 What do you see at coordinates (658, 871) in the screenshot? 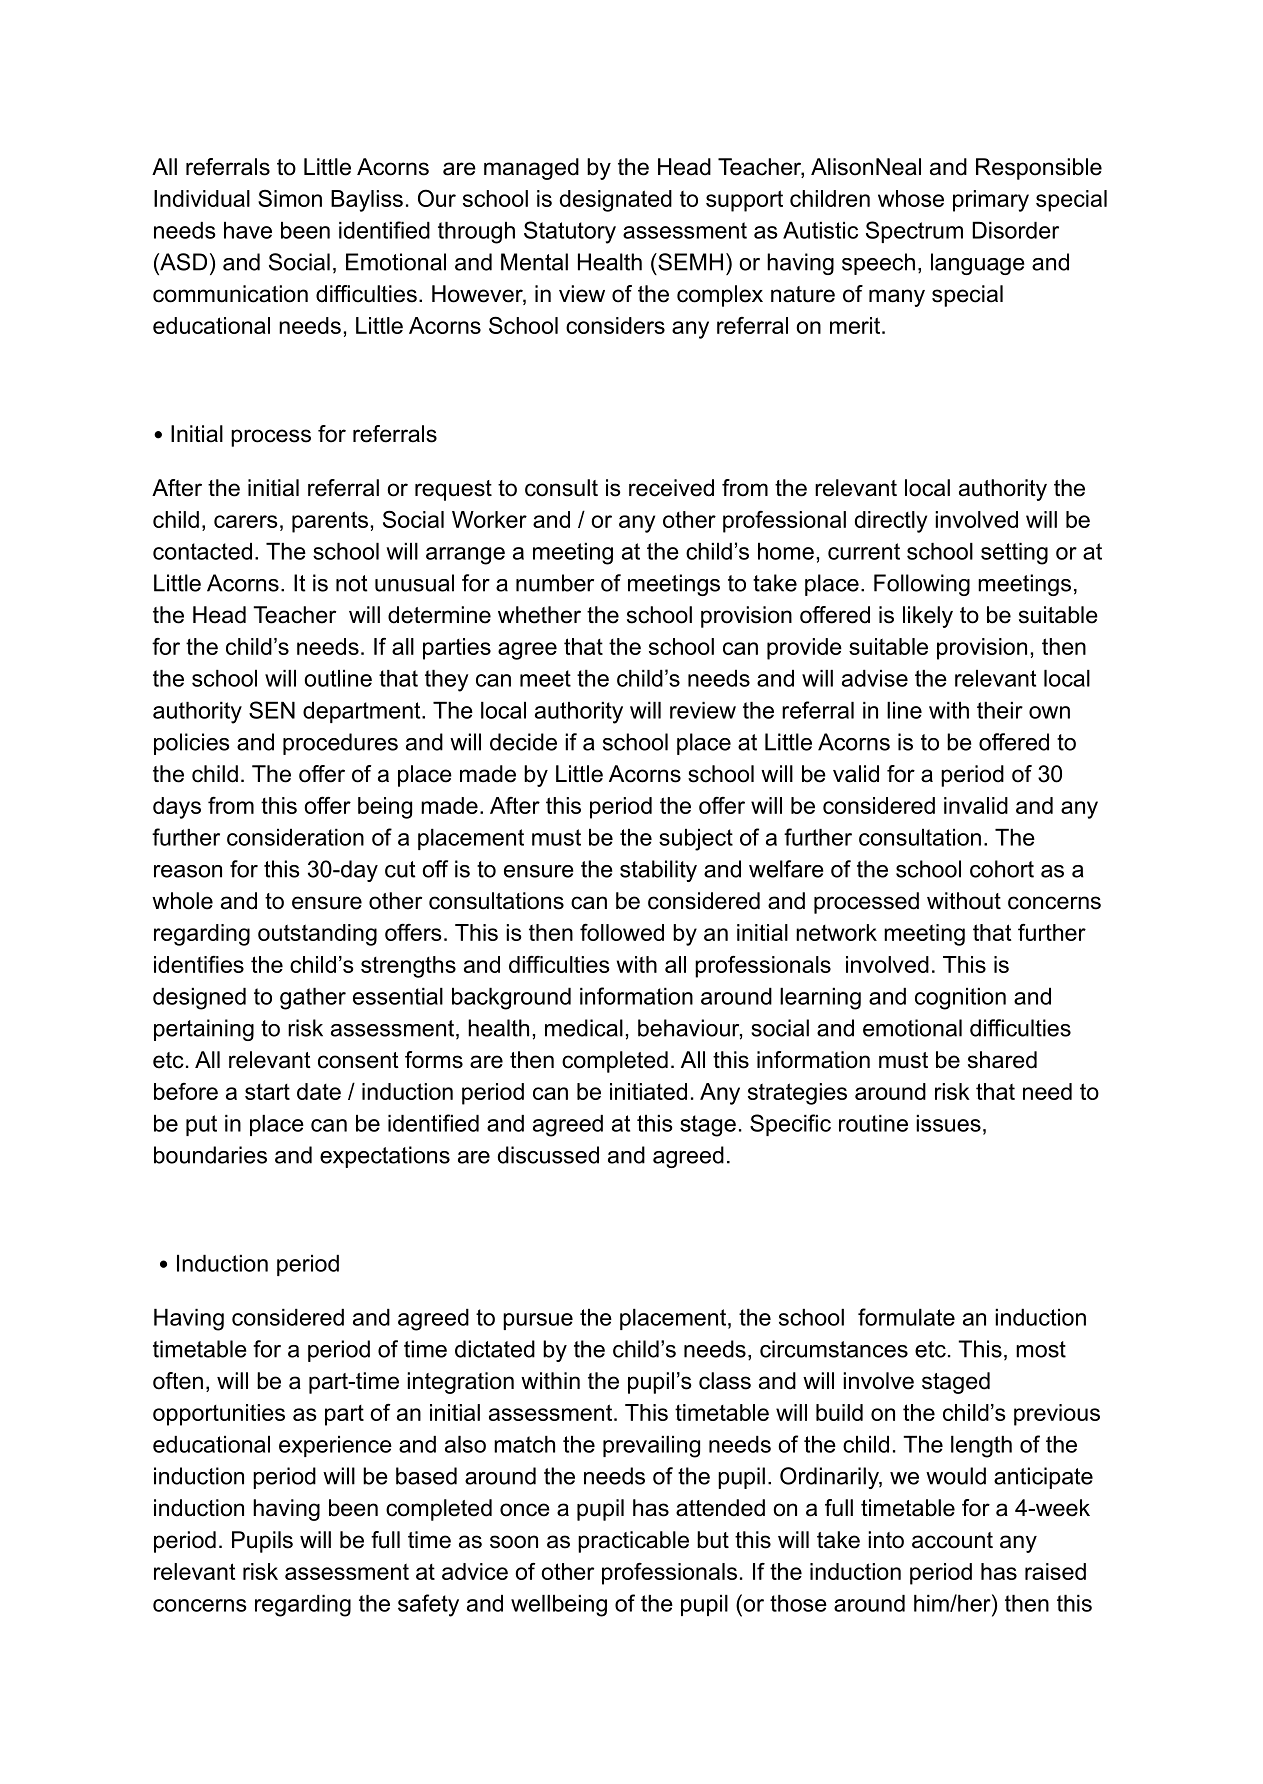
I see `stability` at bounding box center [658, 871].
